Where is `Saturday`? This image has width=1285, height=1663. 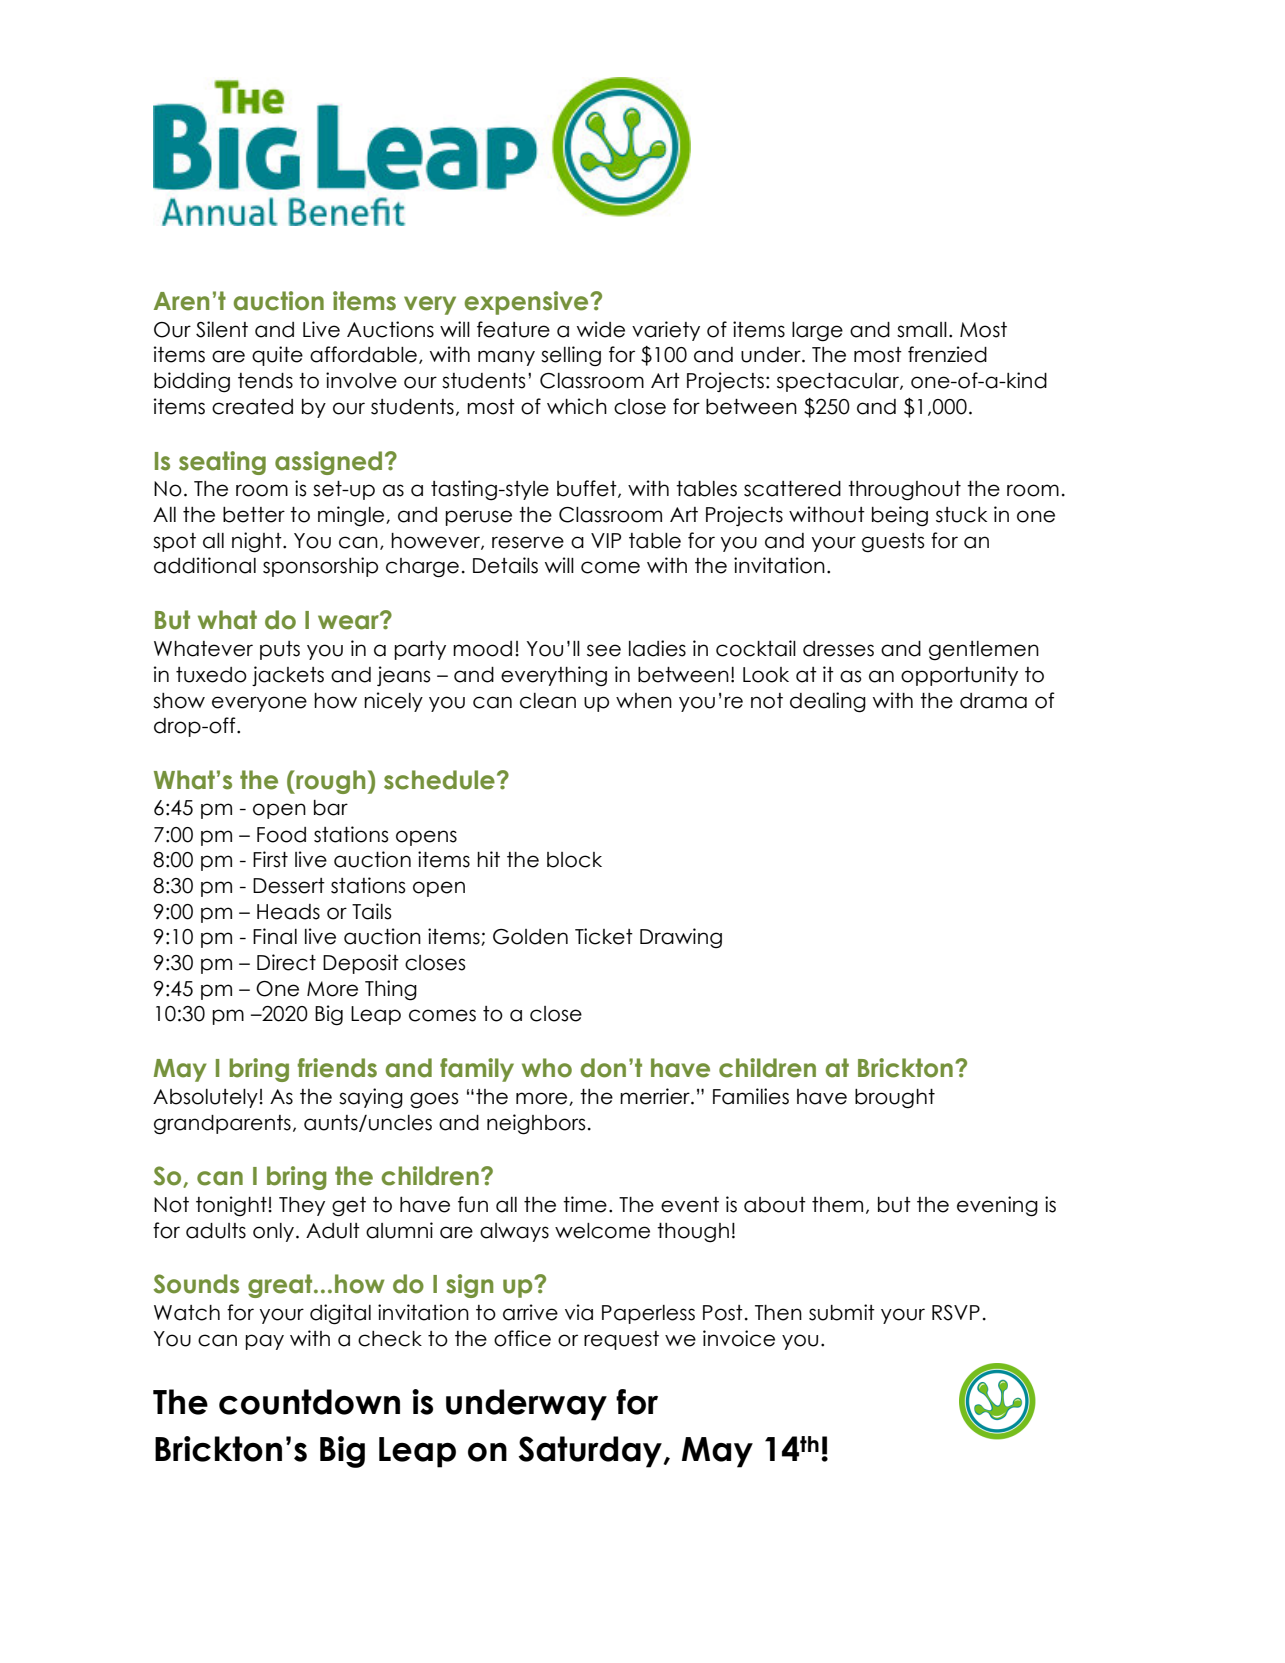 Saturday is located at coordinates (591, 1452).
